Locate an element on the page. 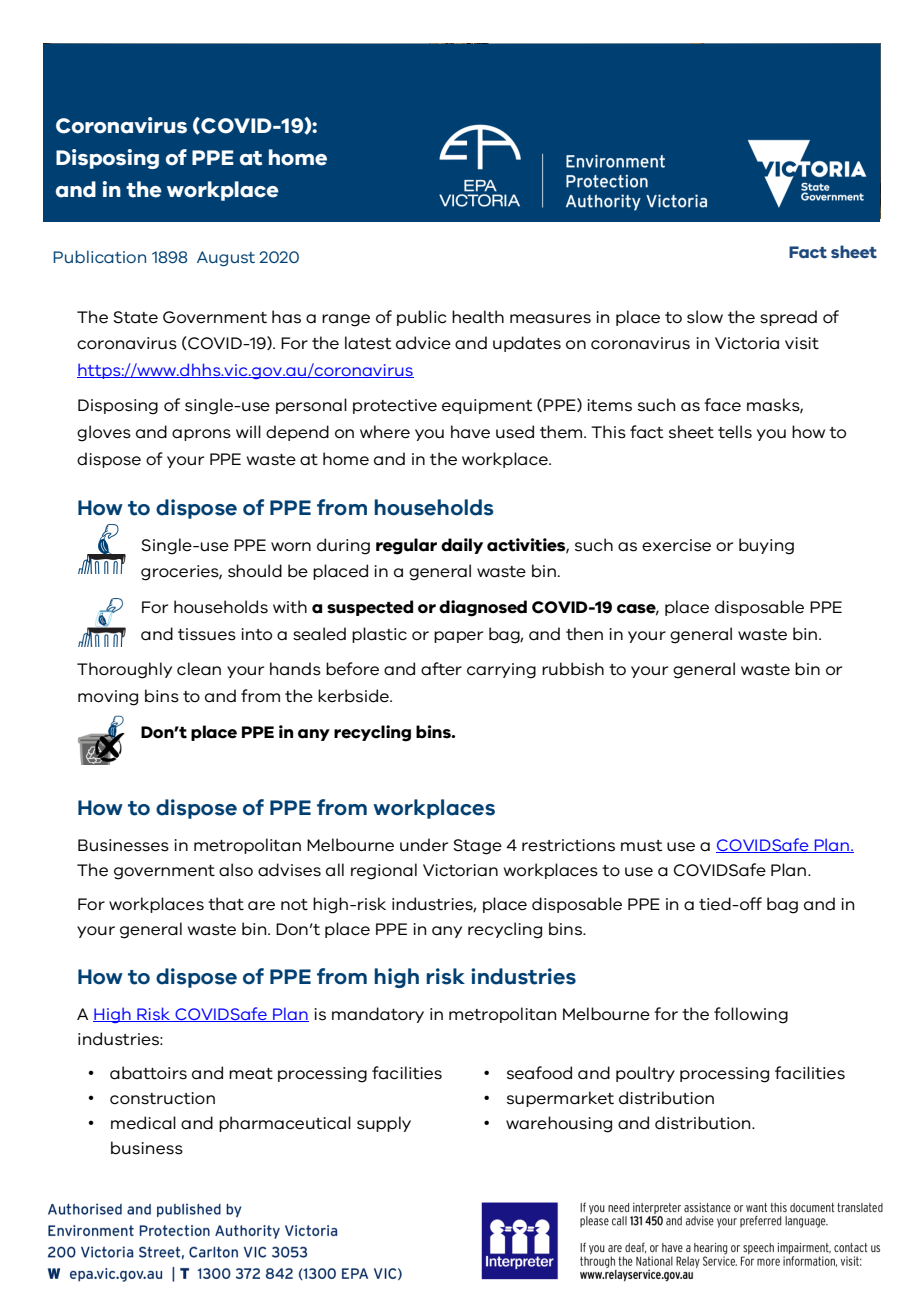  health is located at coordinates (478, 317).
